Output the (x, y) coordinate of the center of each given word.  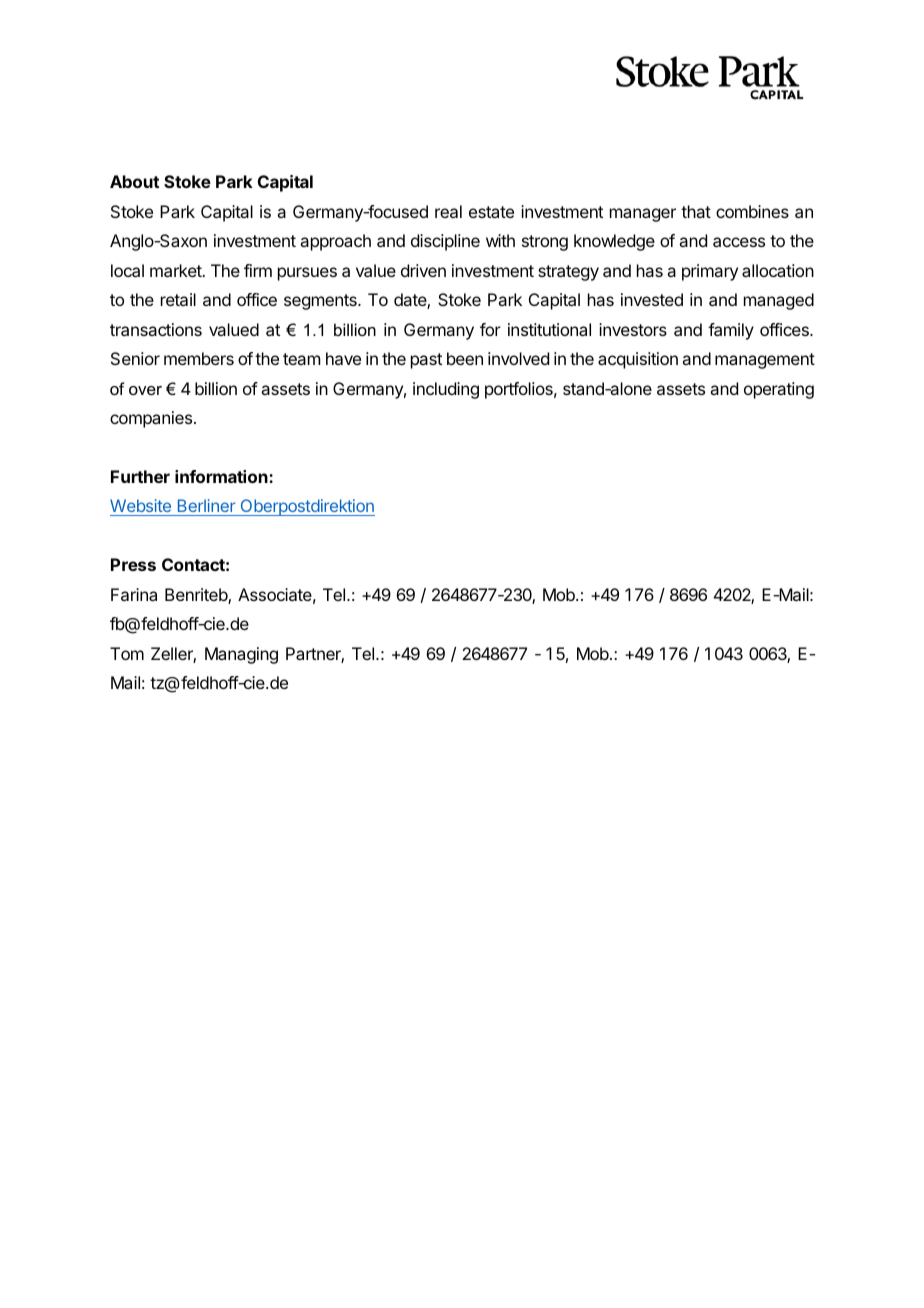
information (222, 476)
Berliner (206, 507)
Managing (241, 655)
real (448, 211)
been (465, 358)
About (134, 181)
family (731, 331)
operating (779, 390)
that (696, 211)
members (199, 358)
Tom (127, 653)
